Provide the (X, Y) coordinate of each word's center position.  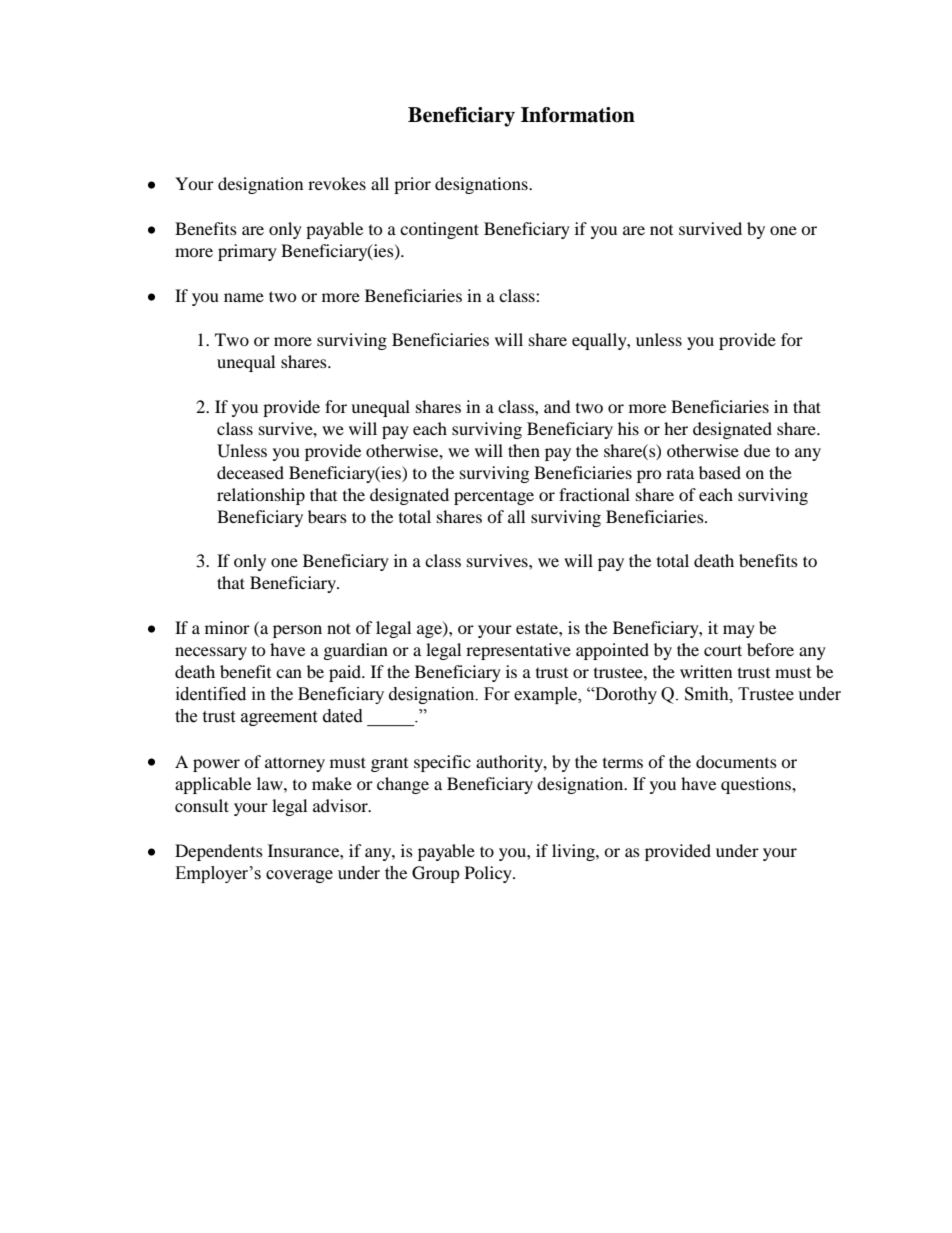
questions (757, 785)
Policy (489, 874)
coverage (299, 876)
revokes (337, 183)
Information (578, 115)
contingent (439, 230)
